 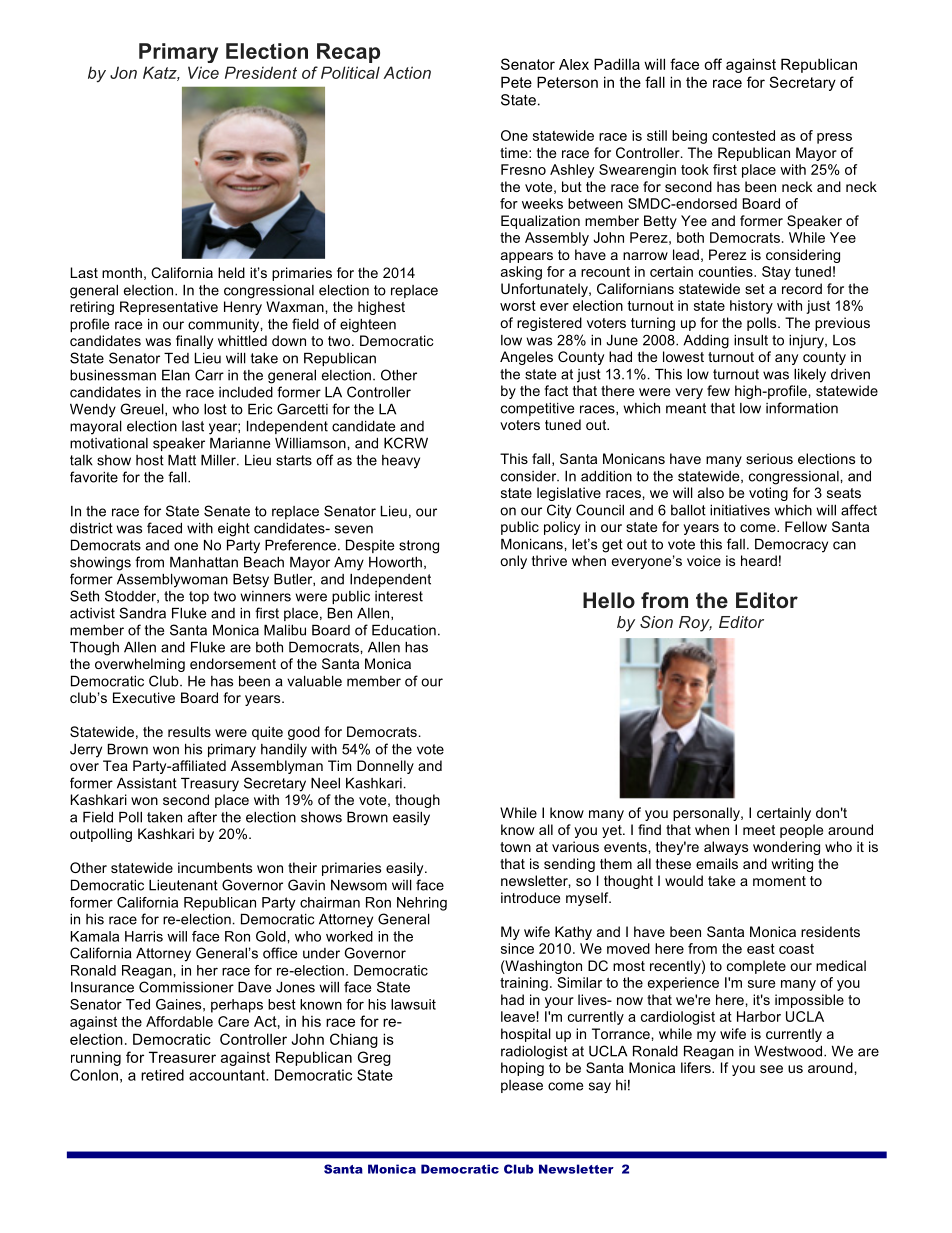 What do you see at coordinates (518, 306) in the document?
I see `worst` at bounding box center [518, 306].
